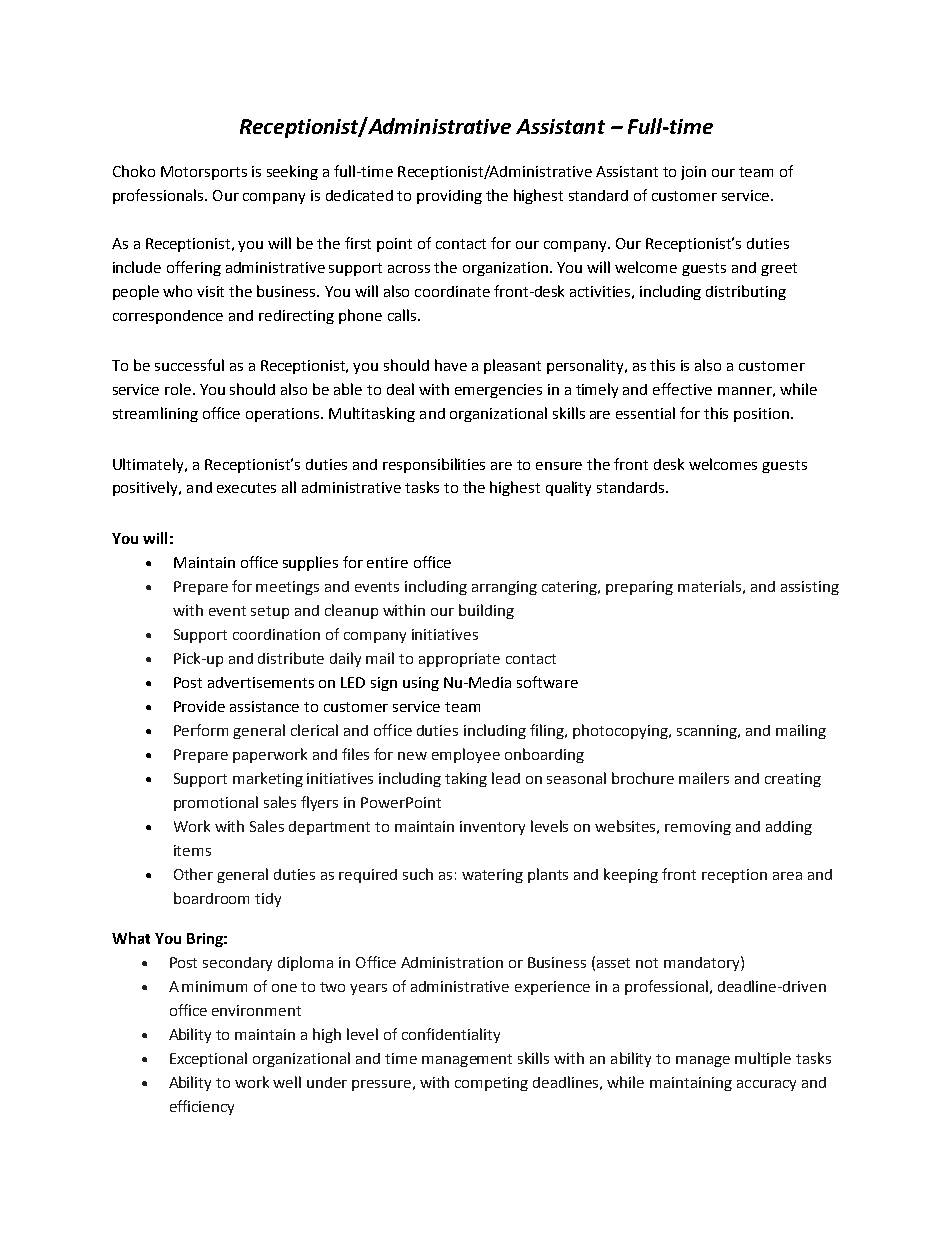 This document has width=952, height=1233. I want to click on competing, so click(491, 1084).
